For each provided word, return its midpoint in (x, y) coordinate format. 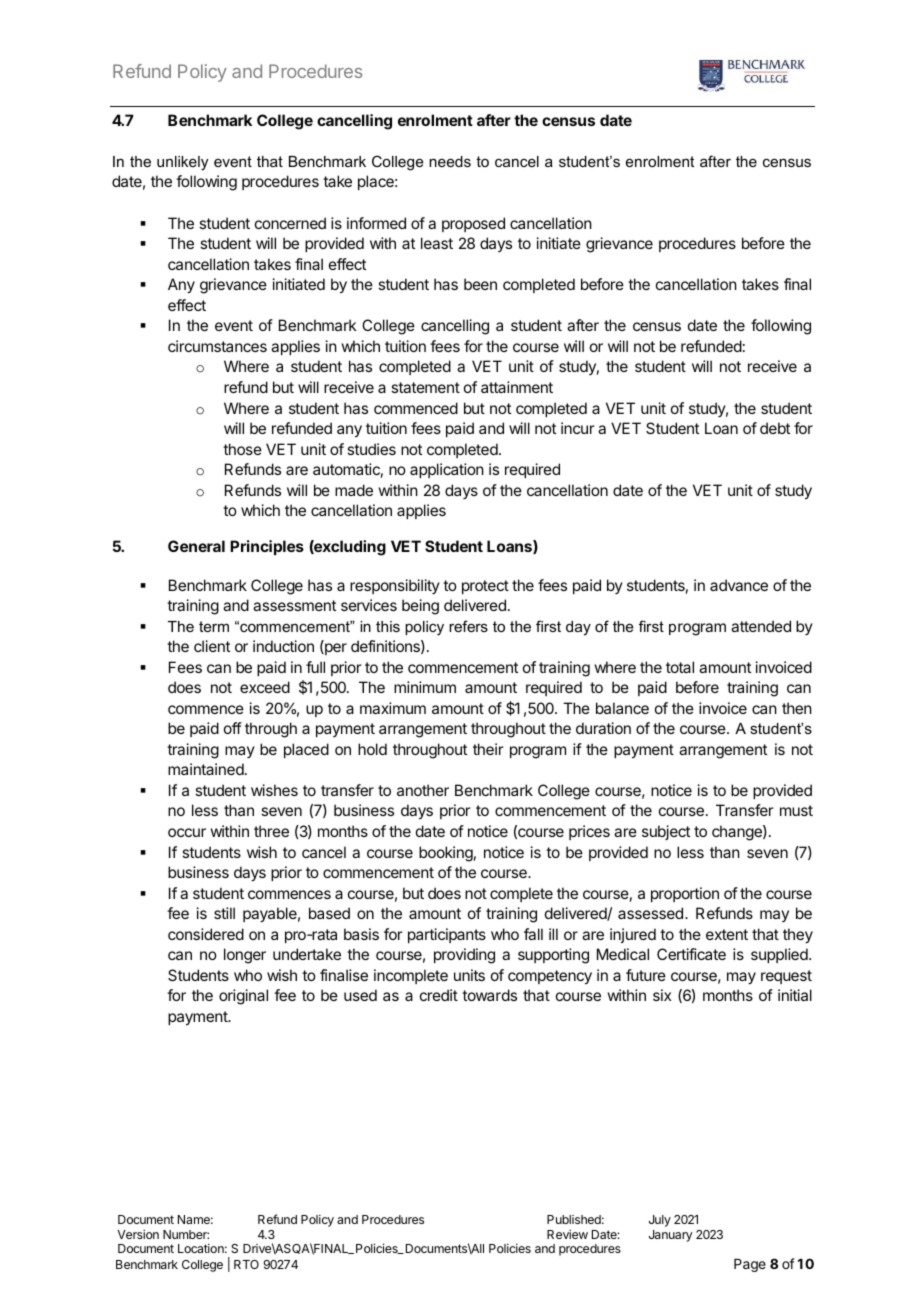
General (196, 546)
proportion (685, 894)
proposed (473, 224)
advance (739, 585)
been (480, 284)
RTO (246, 1264)
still (224, 913)
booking (446, 854)
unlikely (182, 163)
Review (567, 1234)
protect (485, 587)
